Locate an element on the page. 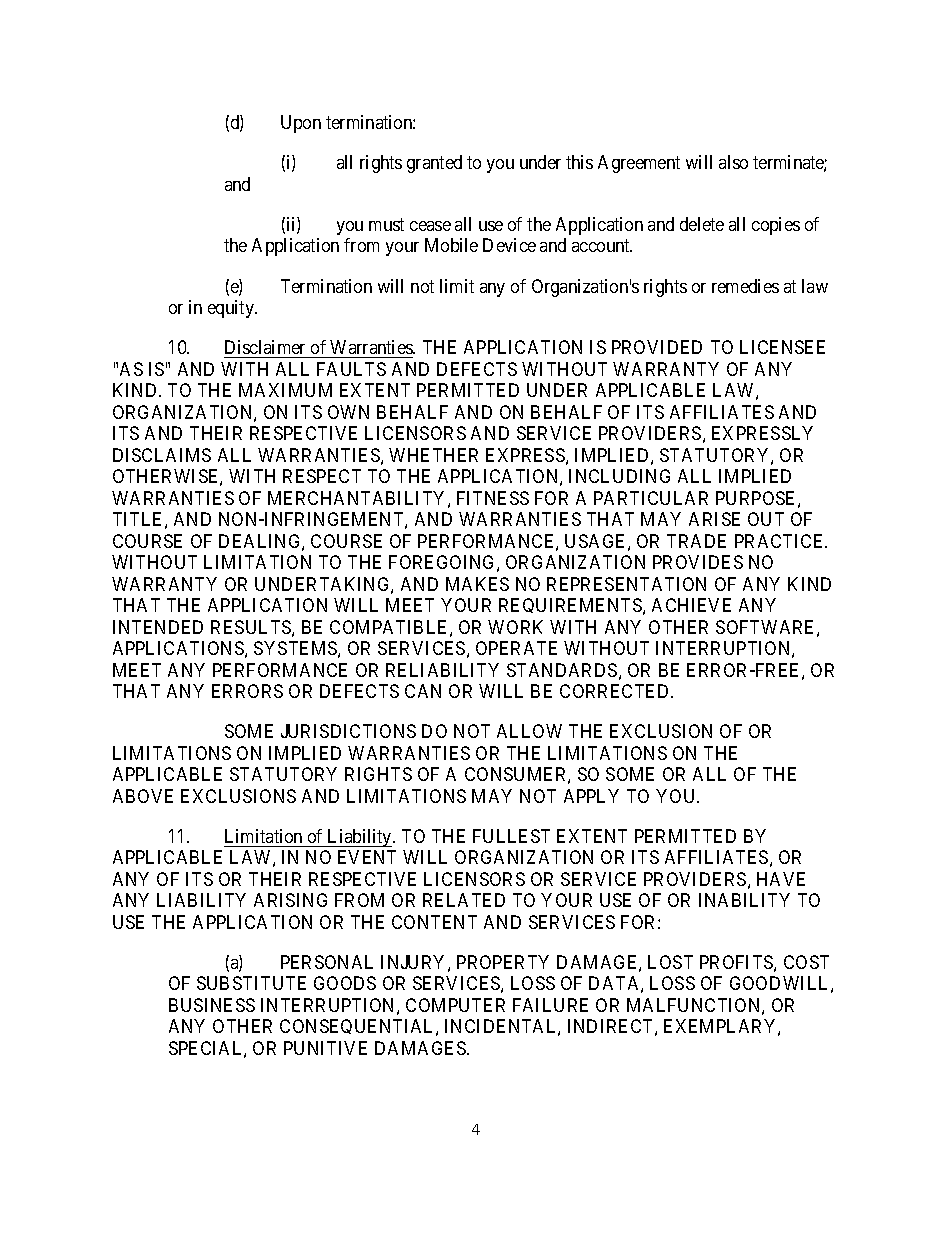  granted is located at coordinates (434, 164).
